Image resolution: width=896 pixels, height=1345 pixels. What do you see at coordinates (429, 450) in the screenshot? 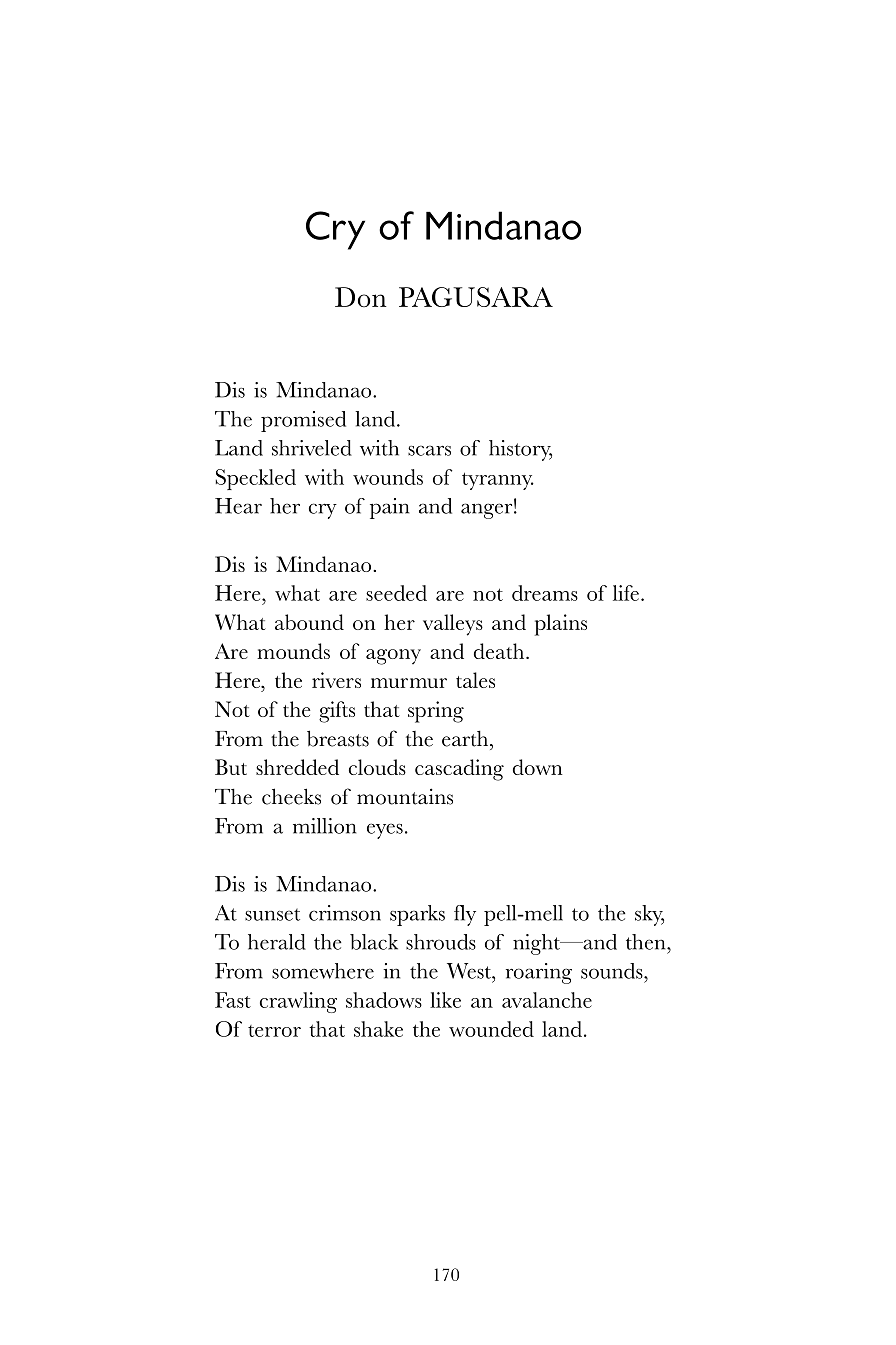
I see `scars` at bounding box center [429, 450].
